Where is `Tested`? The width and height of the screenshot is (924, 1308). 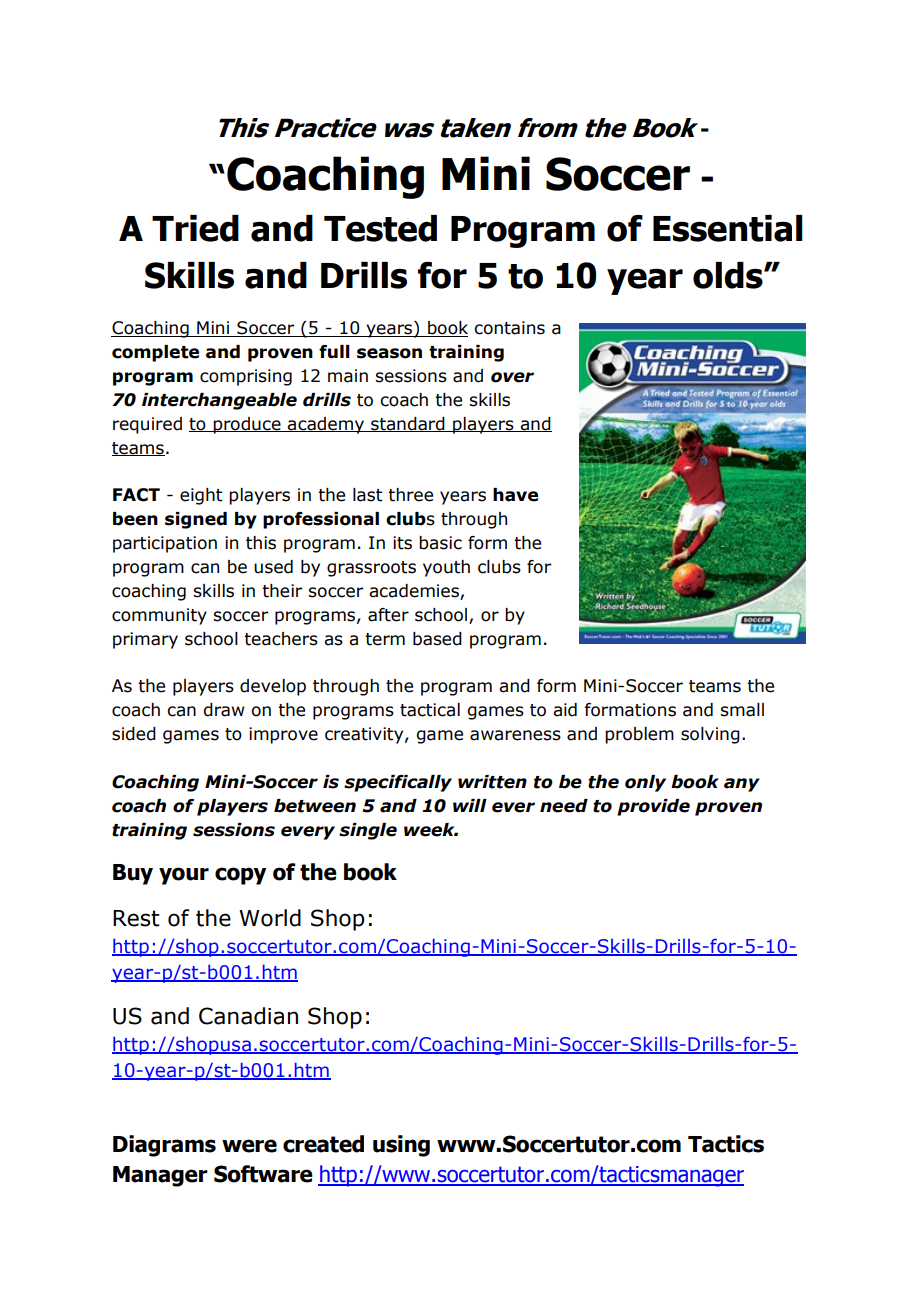
Tested is located at coordinates (380, 228).
